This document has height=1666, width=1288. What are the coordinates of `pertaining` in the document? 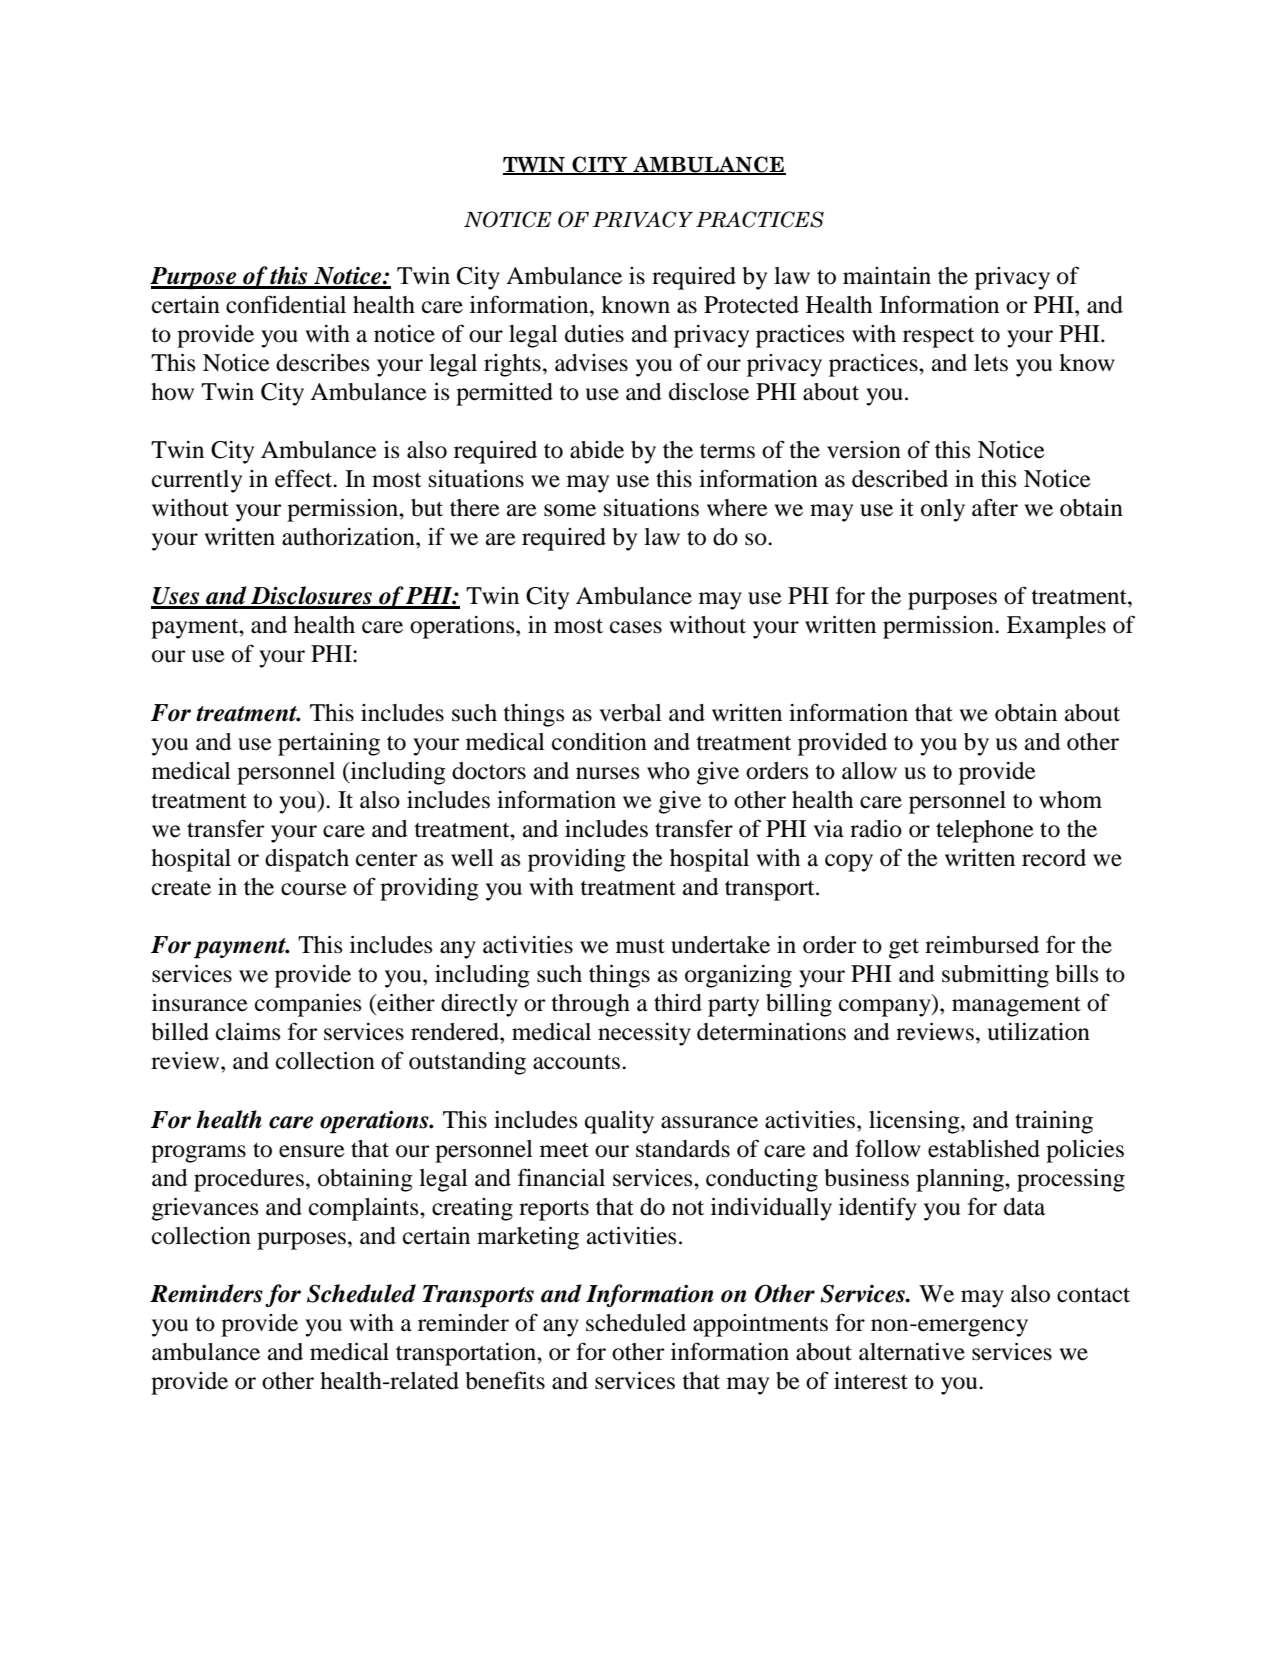 It's located at (329, 744).
